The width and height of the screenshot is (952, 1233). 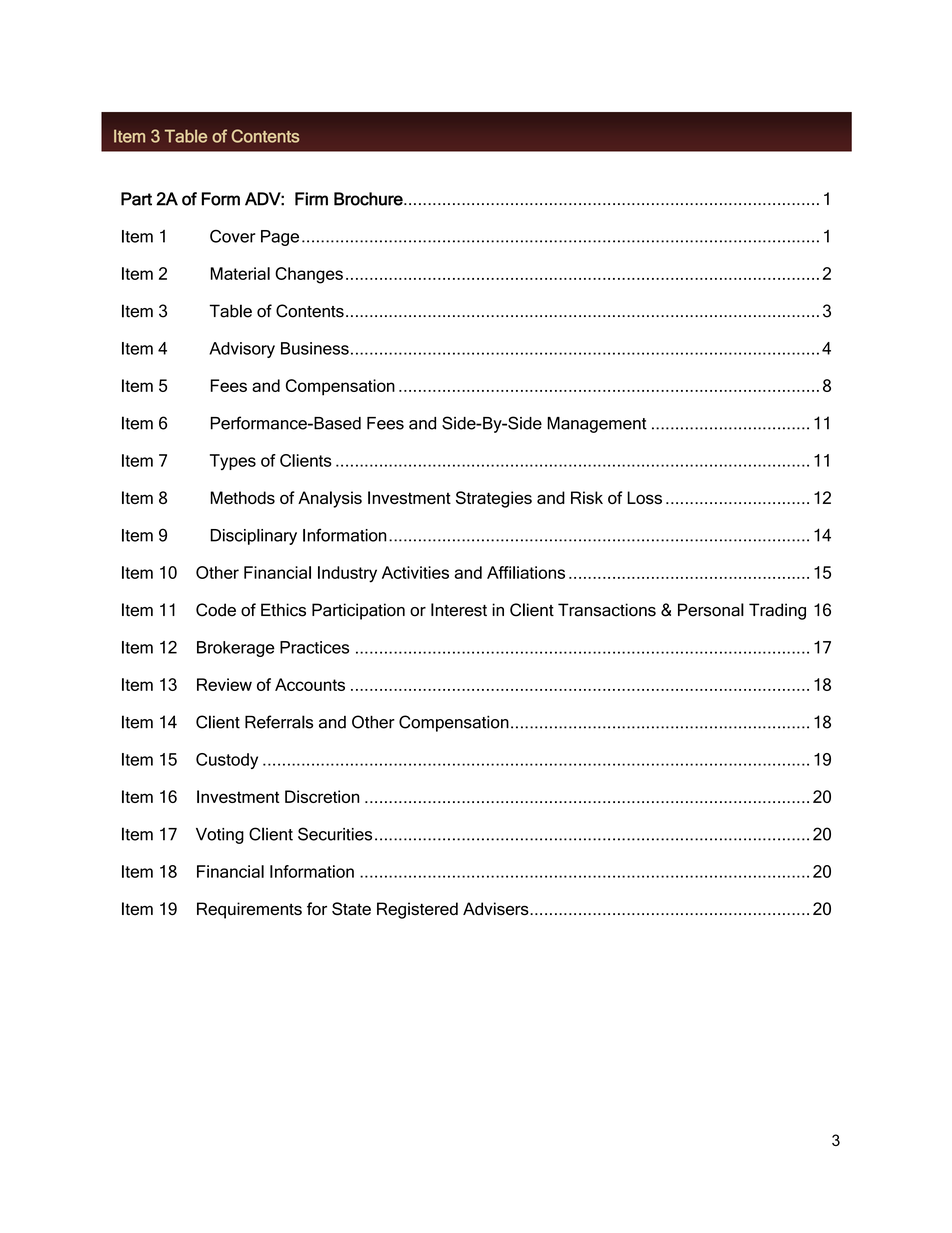 I want to click on Cover, so click(x=233, y=236).
